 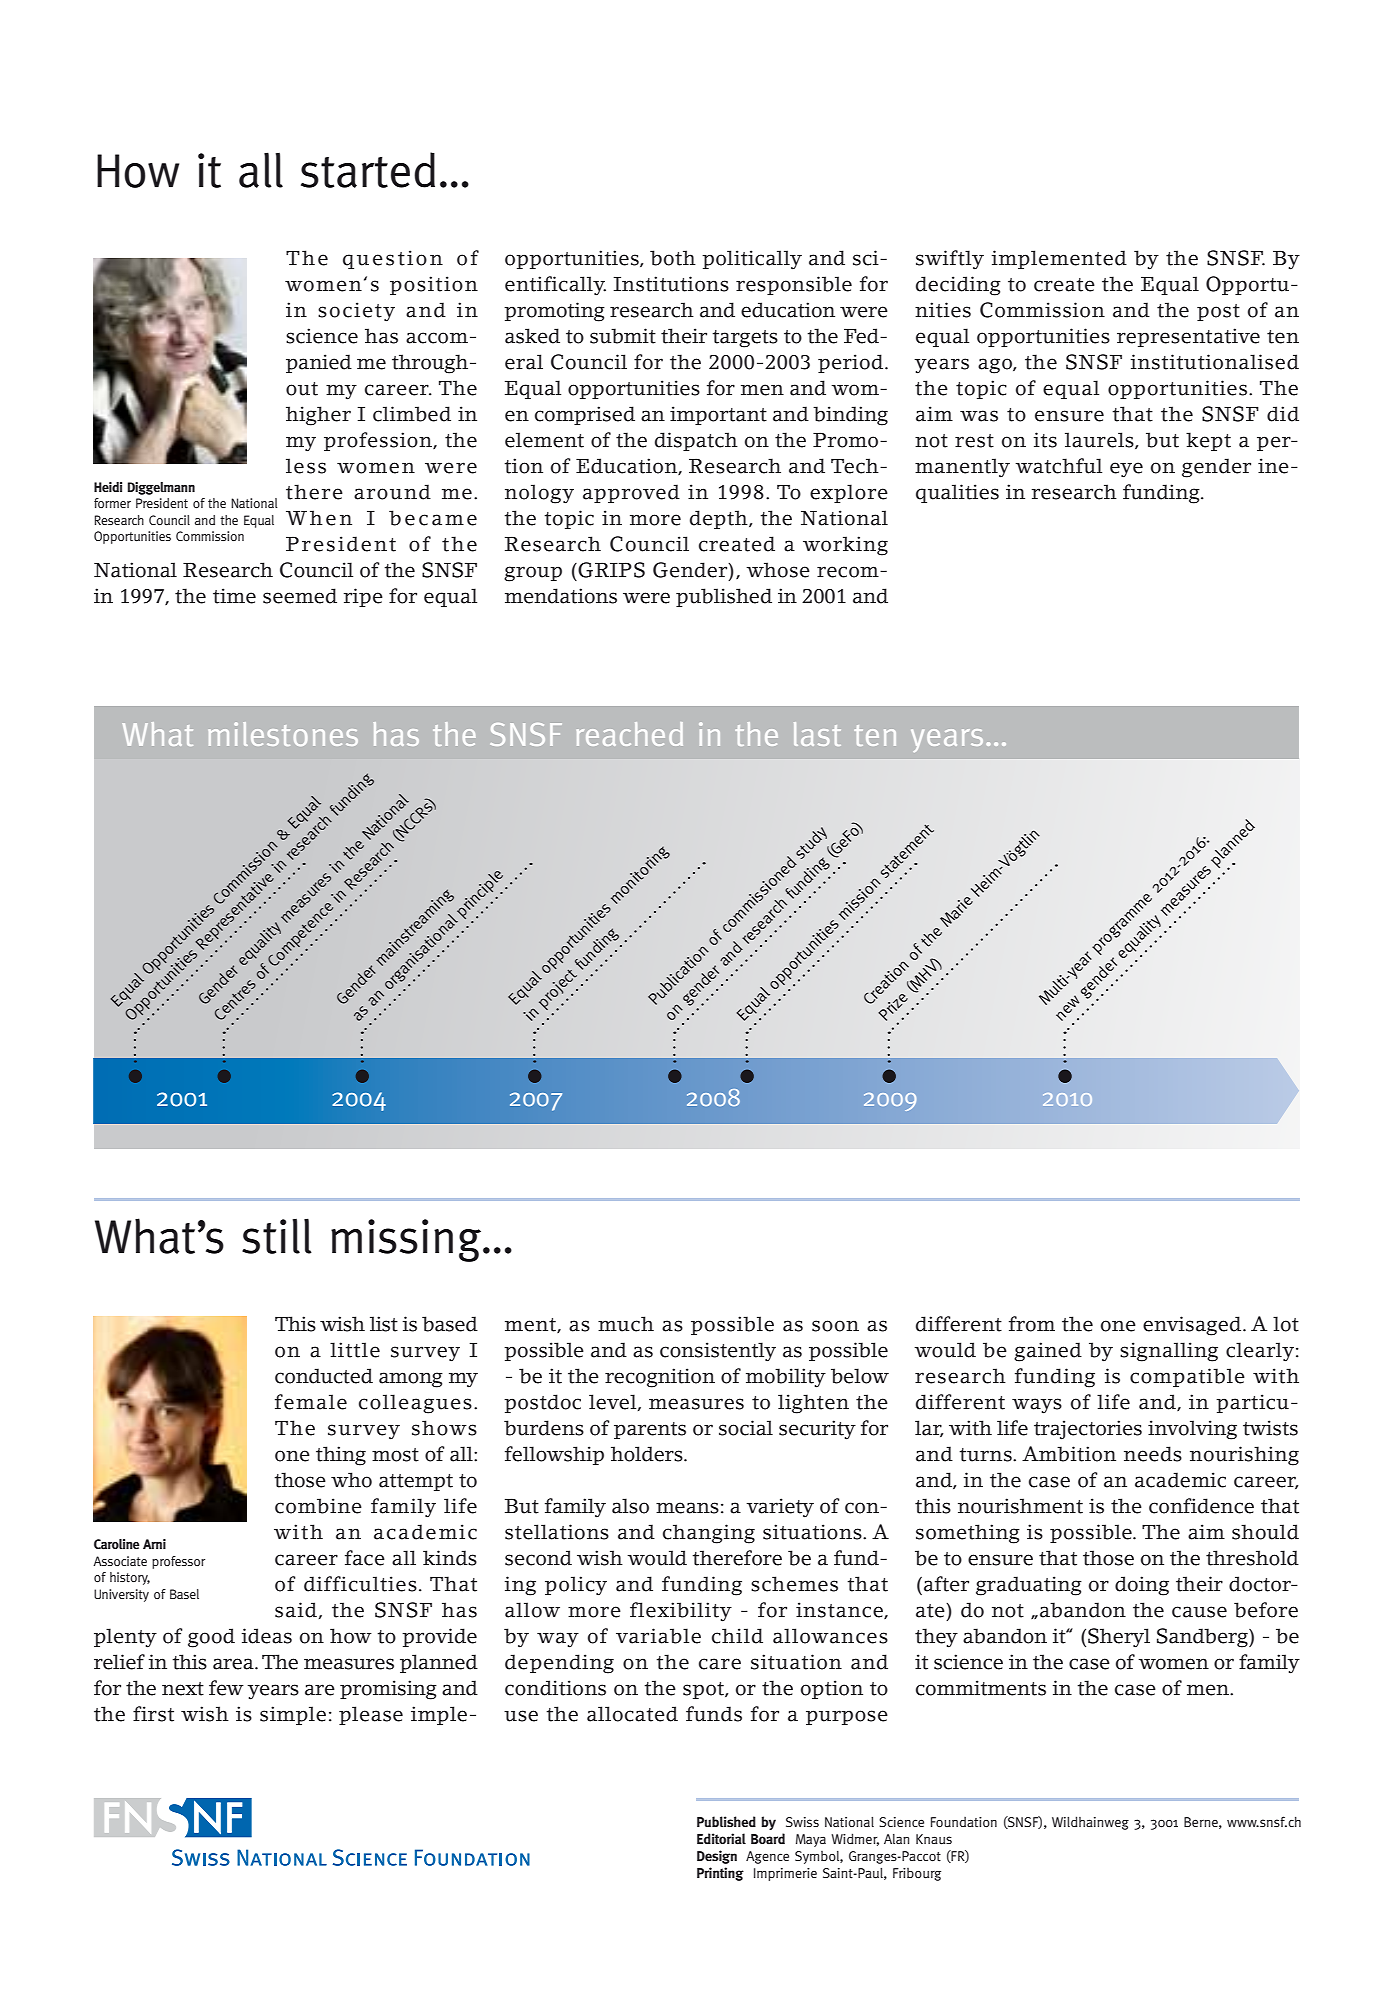 I want to click on still, so click(x=277, y=1236).
